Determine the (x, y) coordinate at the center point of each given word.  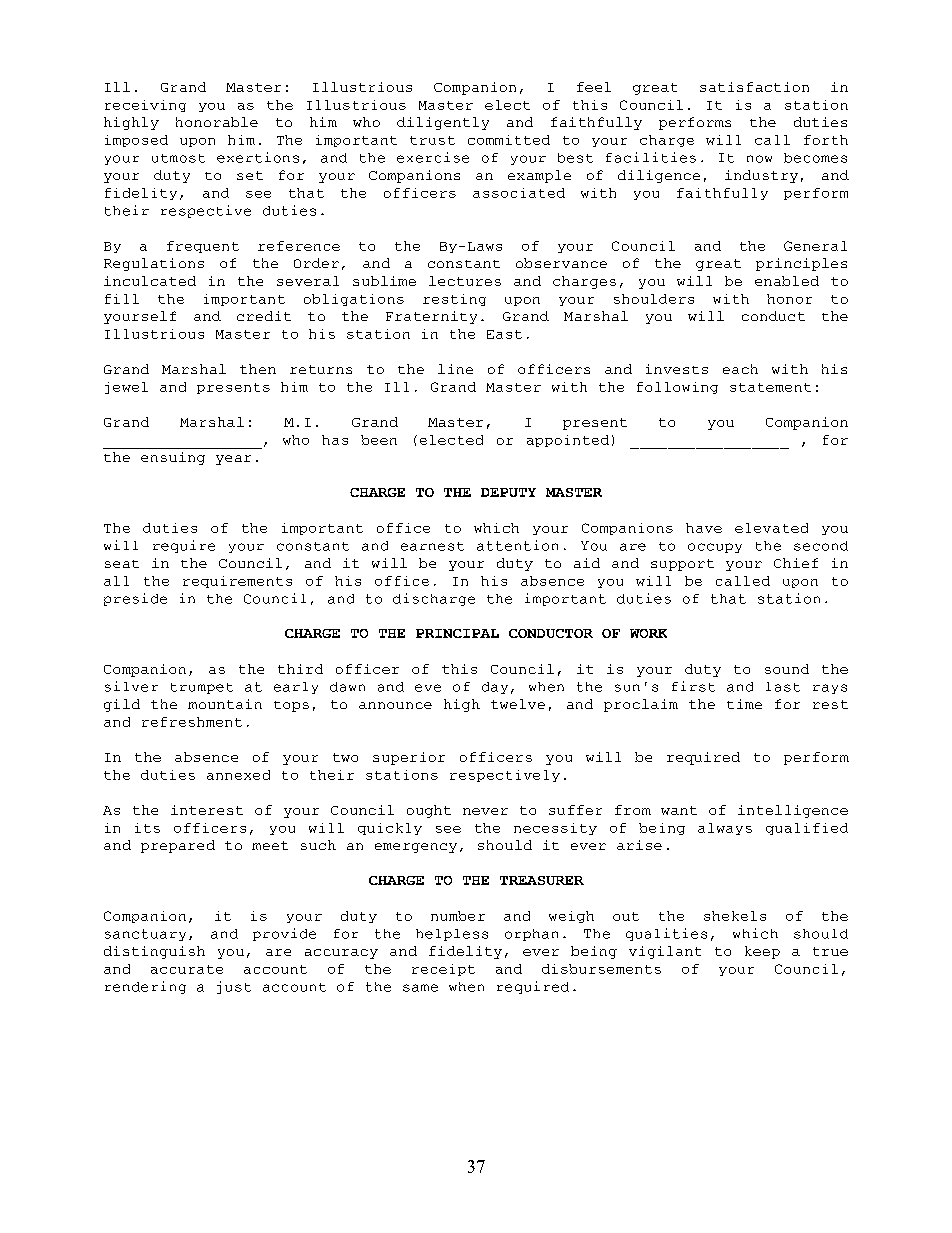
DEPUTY (508, 492)
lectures (465, 281)
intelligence (793, 811)
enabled (787, 281)
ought (429, 811)
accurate (187, 969)
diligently (443, 123)
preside (135, 599)
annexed (238, 775)
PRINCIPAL (457, 633)
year (233, 460)
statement (770, 387)
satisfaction (754, 87)
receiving (145, 106)
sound (787, 669)
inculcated (150, 281)
